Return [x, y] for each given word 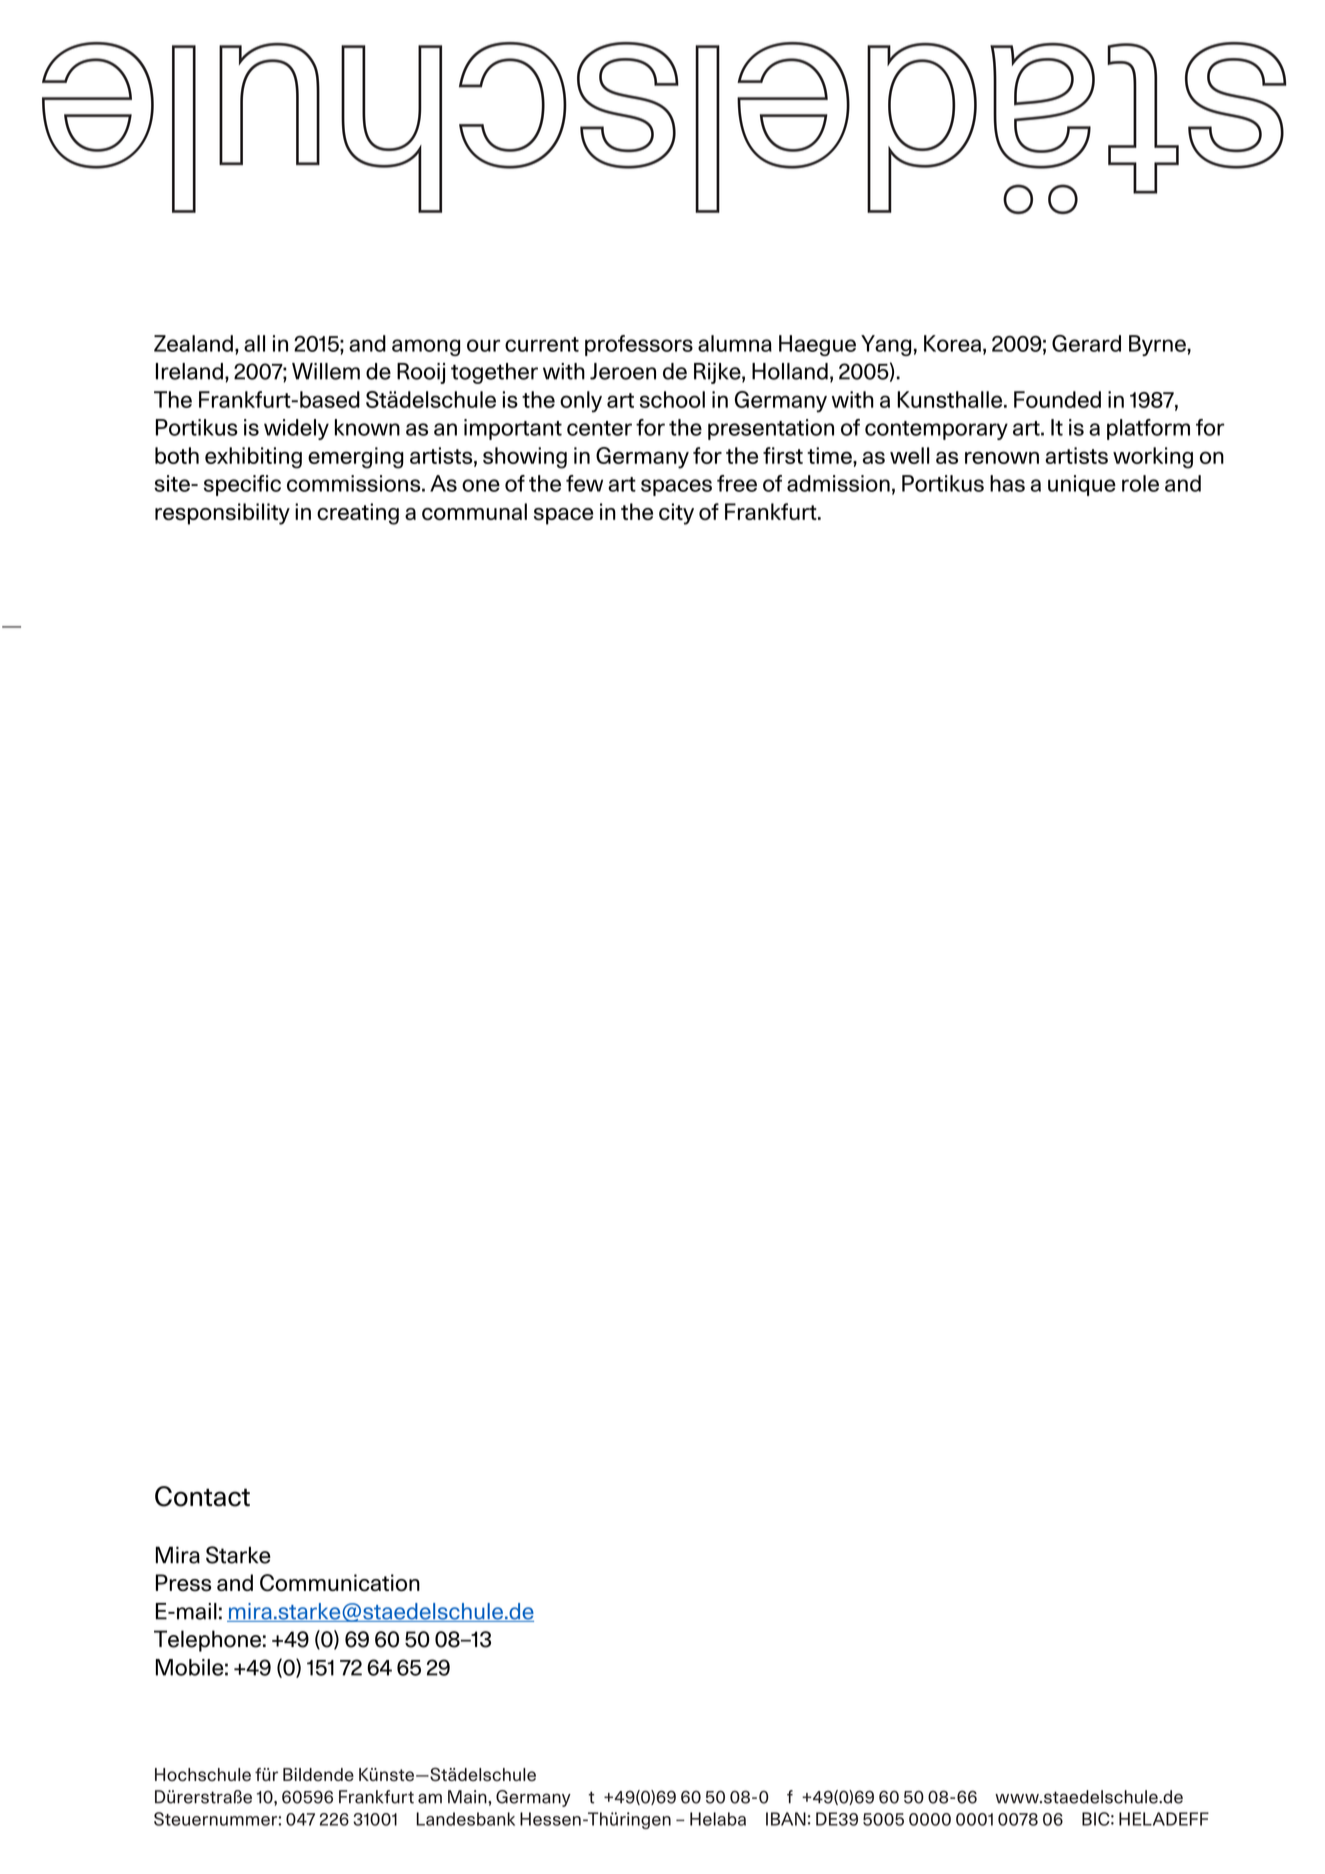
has [1007, 483]
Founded [1057, 399]
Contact [202, 1496]
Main [468, 1797]
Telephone [207, 1641]
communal [474, 511]
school [672, 399]
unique [1082, 485]
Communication [340, 1583]
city [676, 514]
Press [183, 1583]
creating [358, 514]
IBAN [786, 1819]
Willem [326, 371]
